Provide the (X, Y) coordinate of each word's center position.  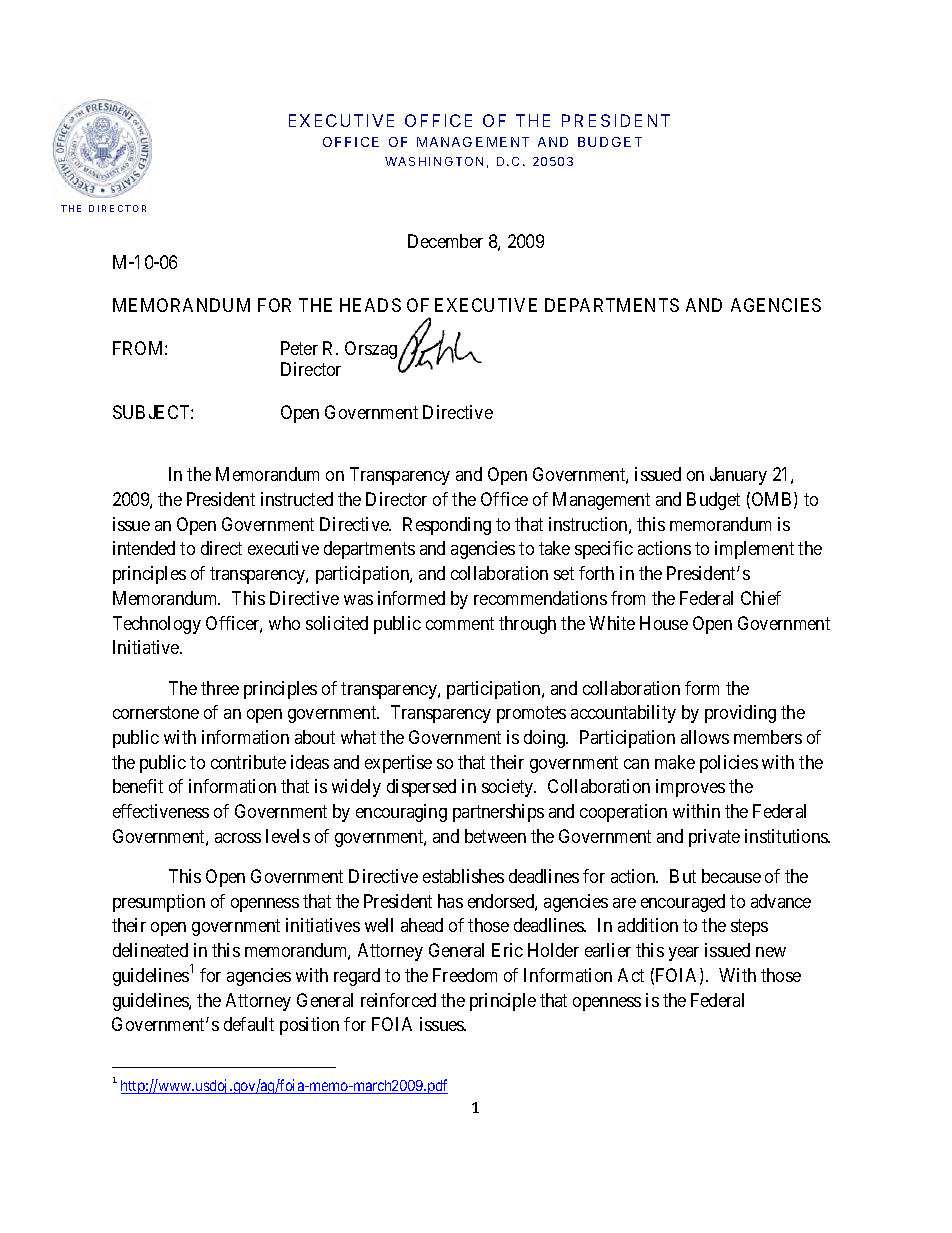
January (738, 476)
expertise (398, 764)
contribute (248, 762)
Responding (447, 526)
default (249, 1024)
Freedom (465, 975)
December (445, 241)
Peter (299, 348)
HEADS (370, 305)
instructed (297, 499)
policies (729, 764)
